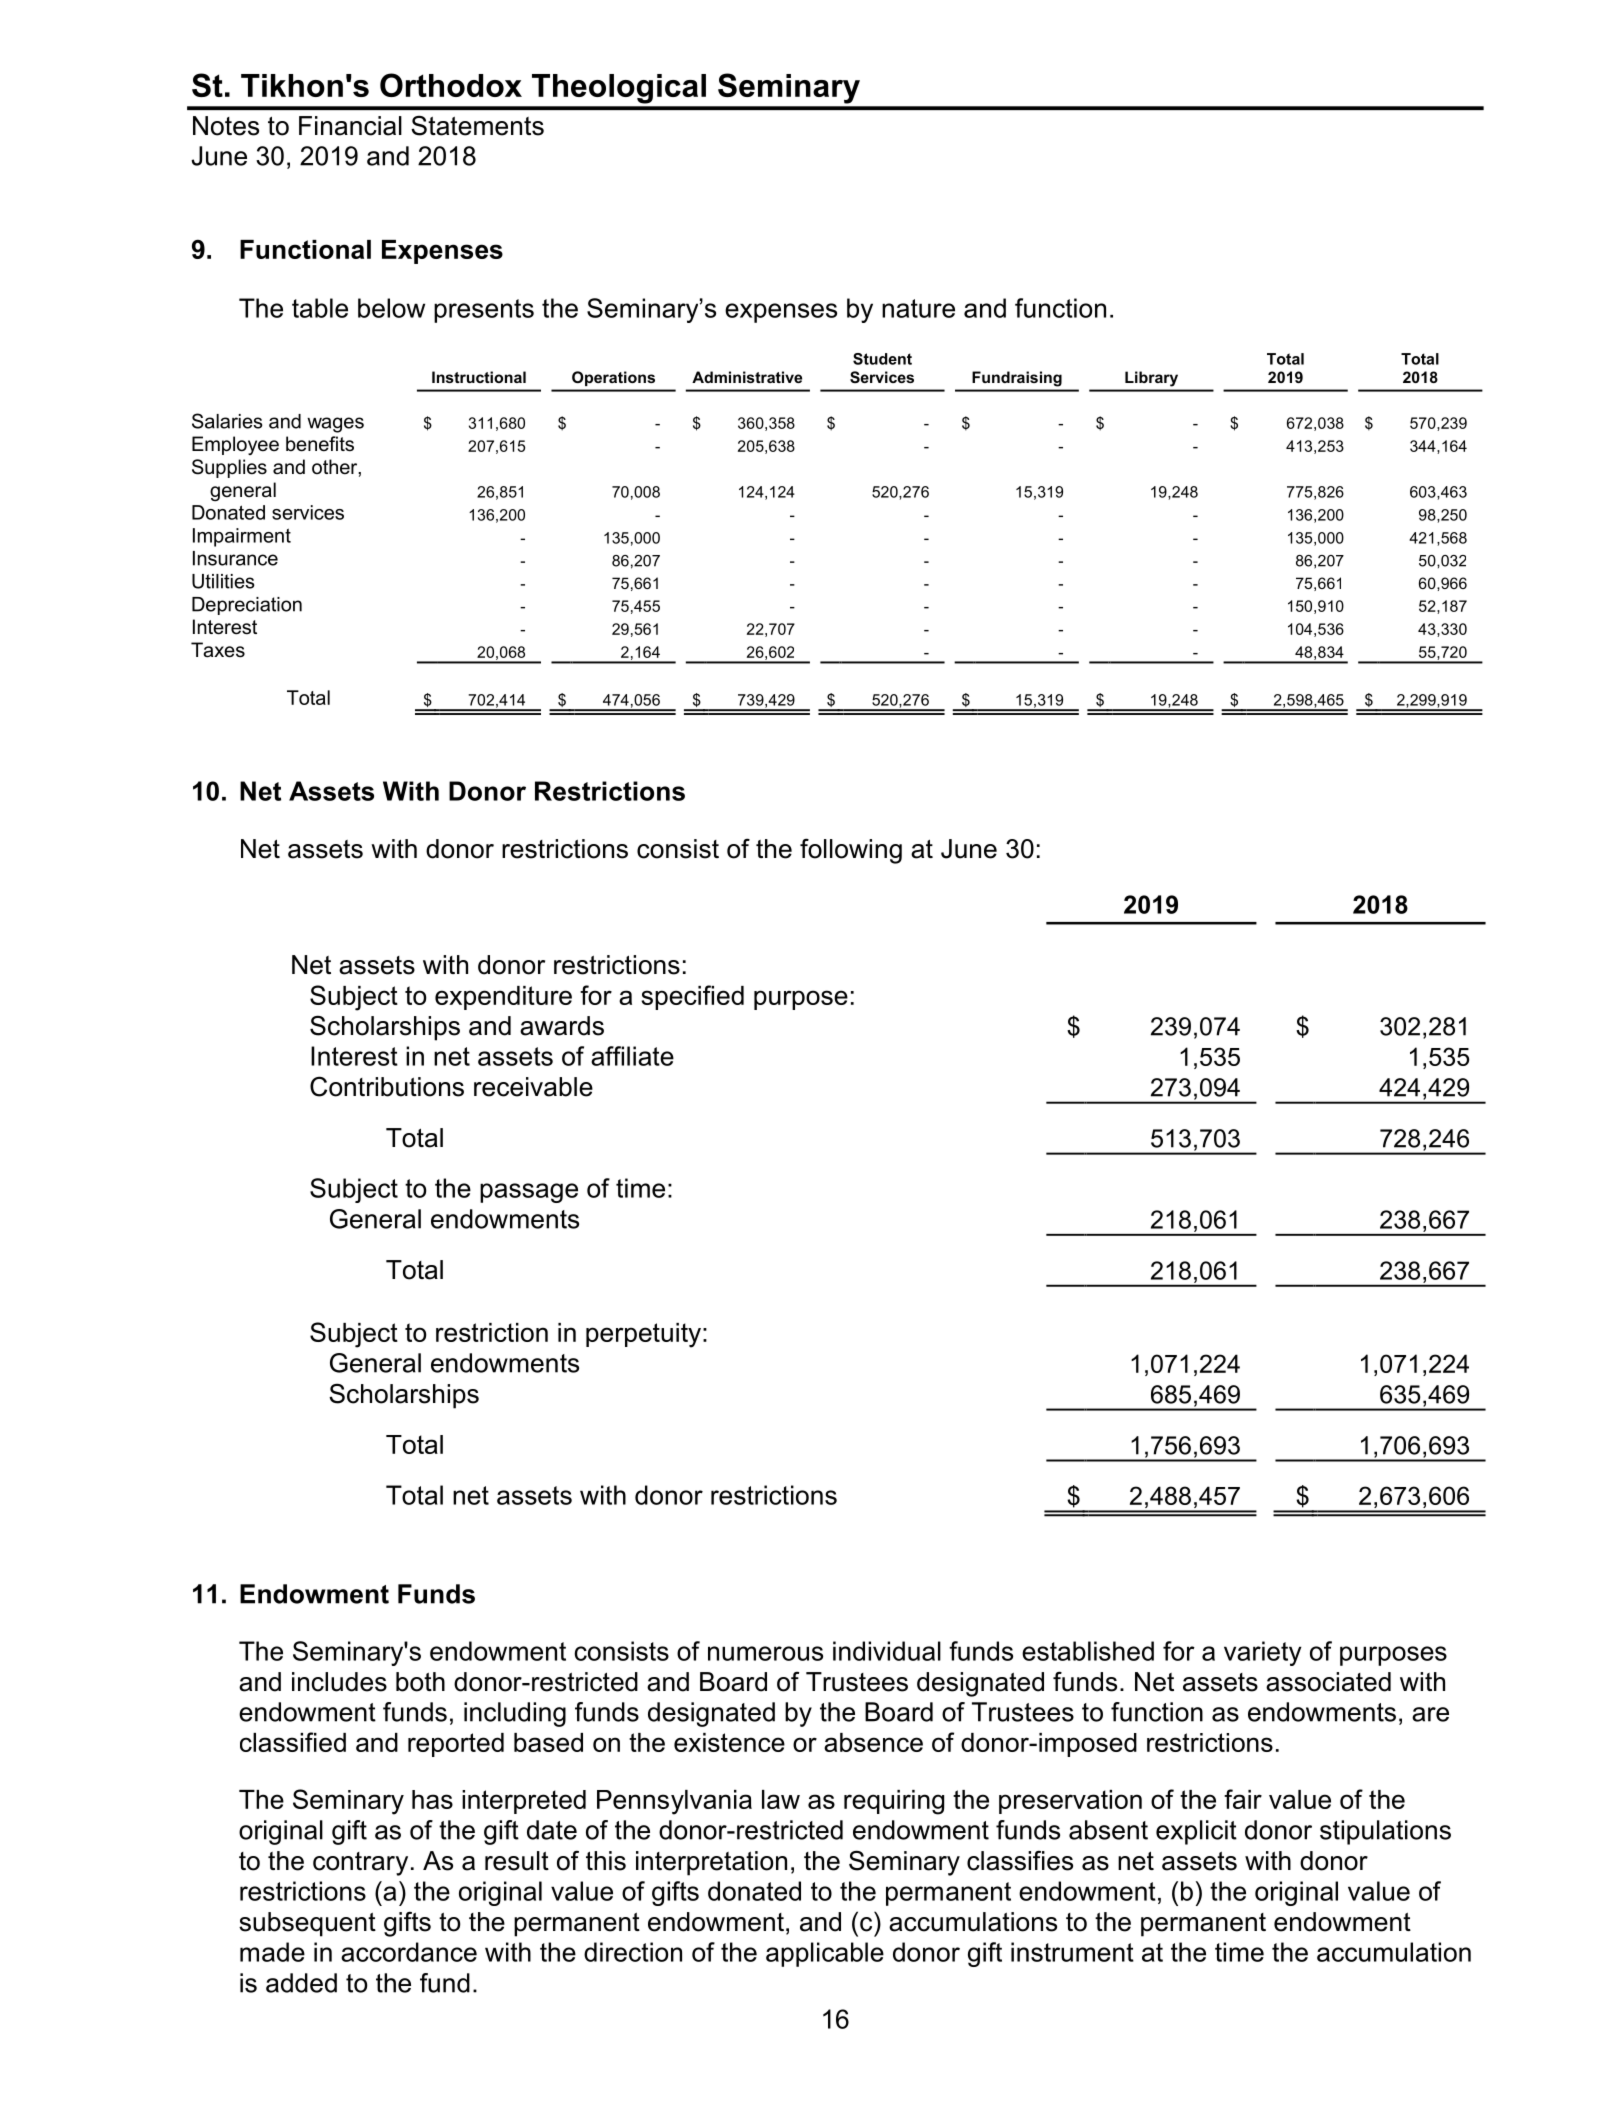 The image size is (1623, 2101). I want to click on Contributions, so click(387, 1086).
